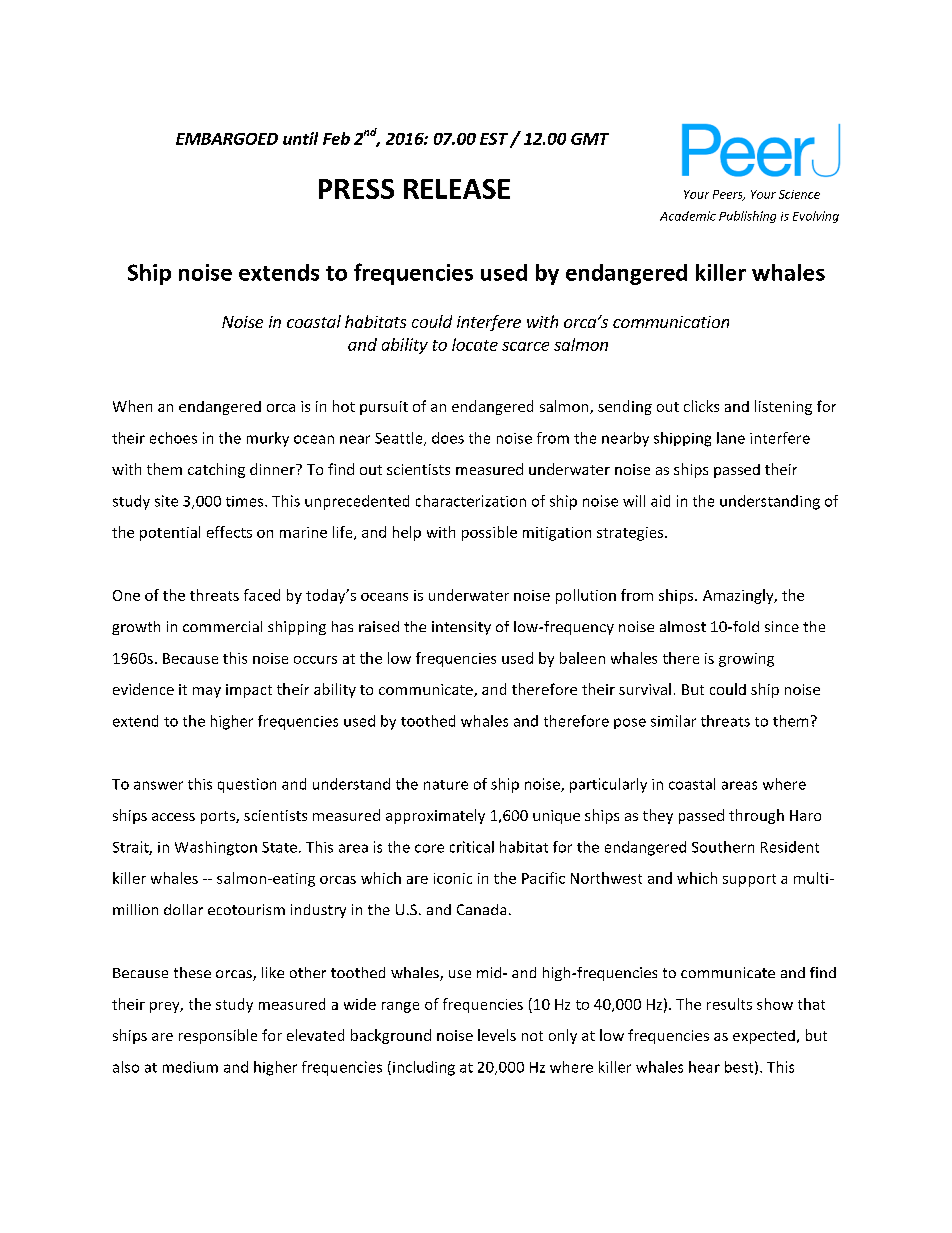  I want to click on since, so click(782, 626).
